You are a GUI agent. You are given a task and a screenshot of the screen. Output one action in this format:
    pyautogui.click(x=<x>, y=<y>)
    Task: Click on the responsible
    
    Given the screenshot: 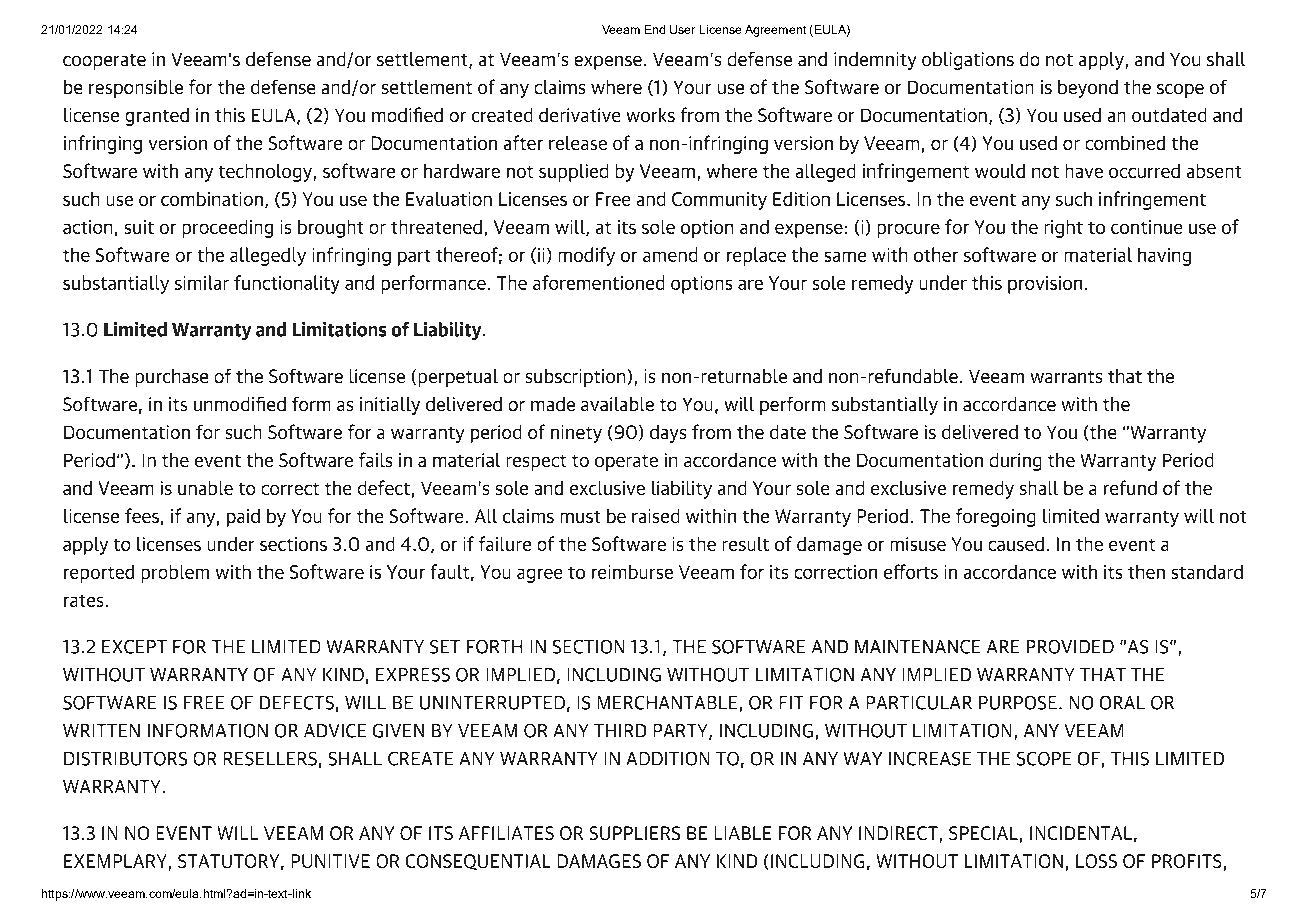 What is the action you would take?
    pyautogui.click(x=136, y=89)
